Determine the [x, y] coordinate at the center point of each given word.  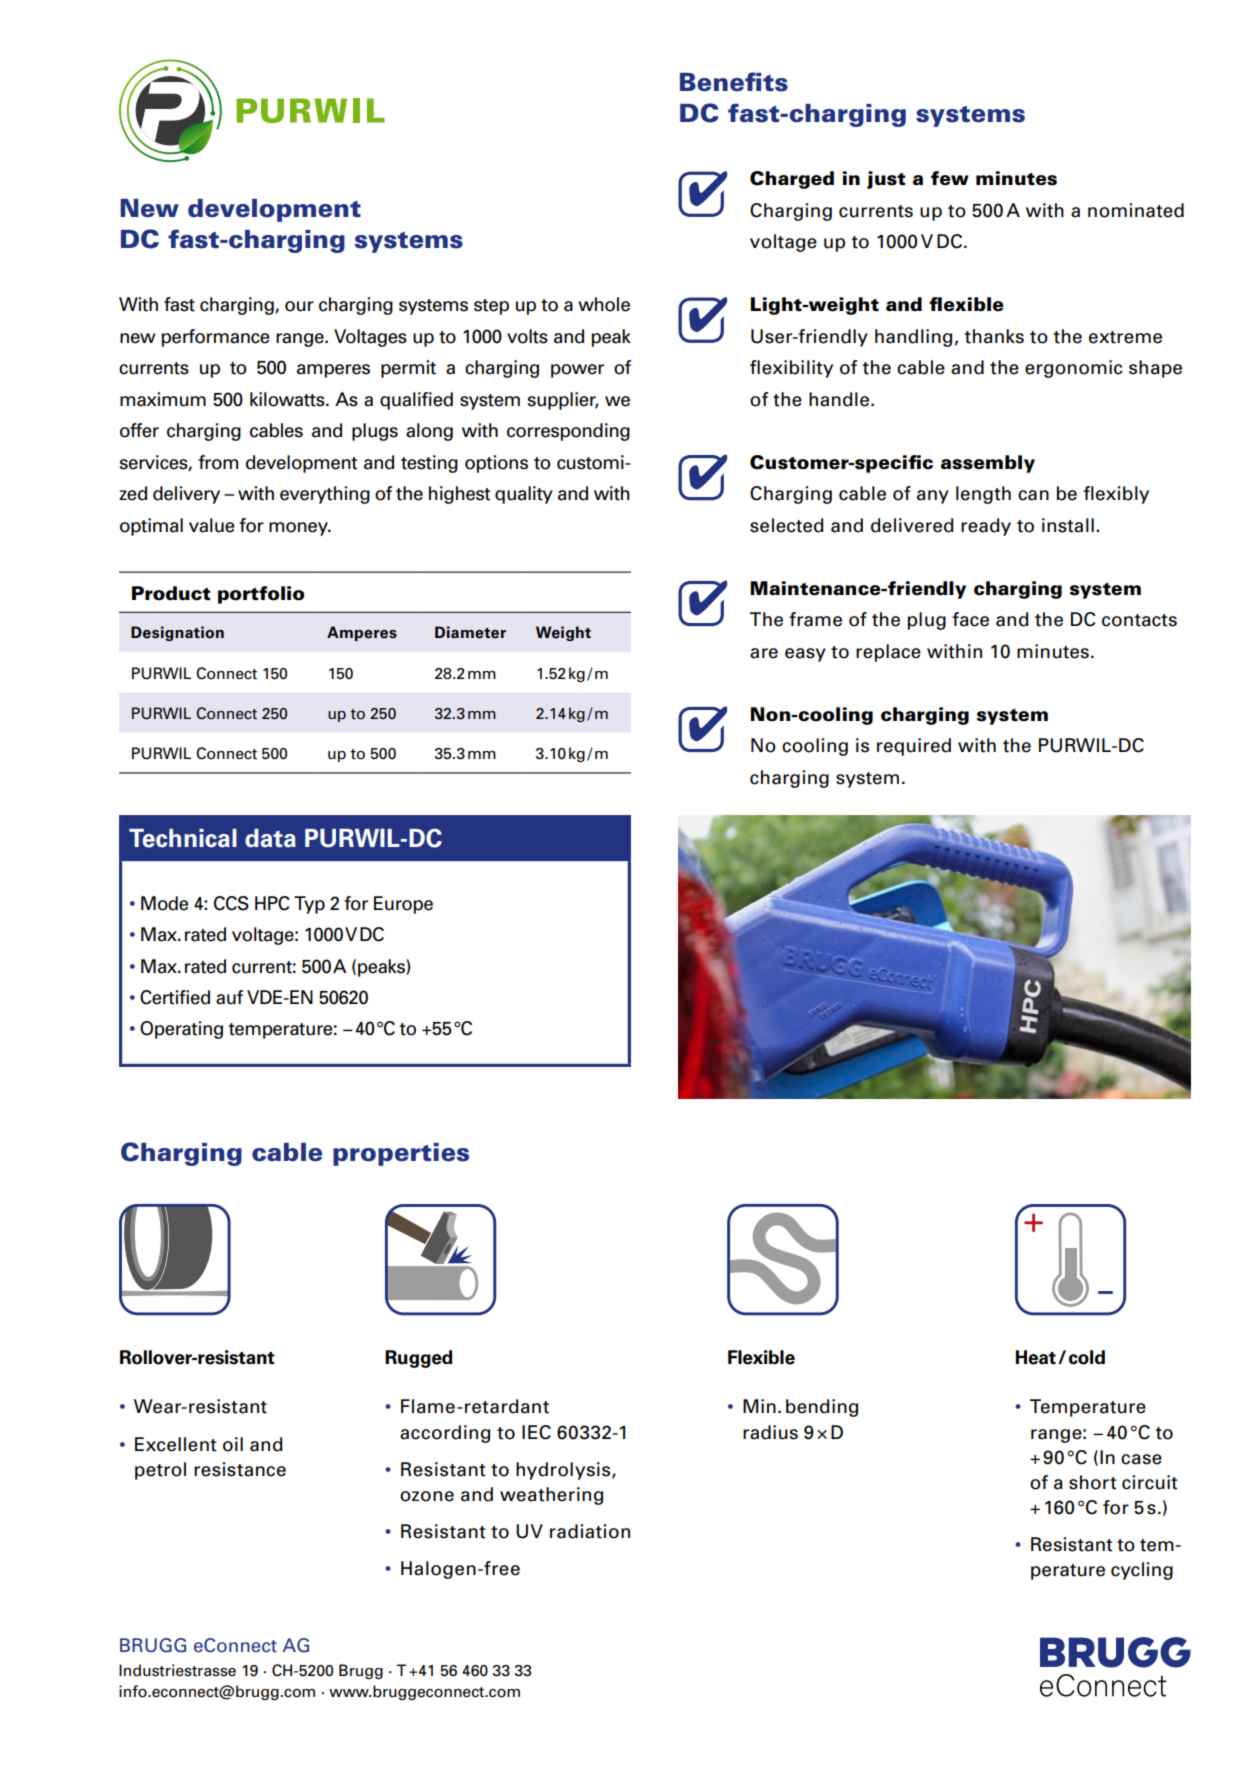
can [1033, 495]
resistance [240, 1469]
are [764, 653]
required [914, 747]
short [1092, 1482]
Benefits [734, 82]
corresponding [568, 432]
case [1141, 1459]
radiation [590, 1531]
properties [401, 1154]
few [950, 178]
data [270, 838]
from [218, 462]
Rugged [419, 1359]
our [299, 306]
